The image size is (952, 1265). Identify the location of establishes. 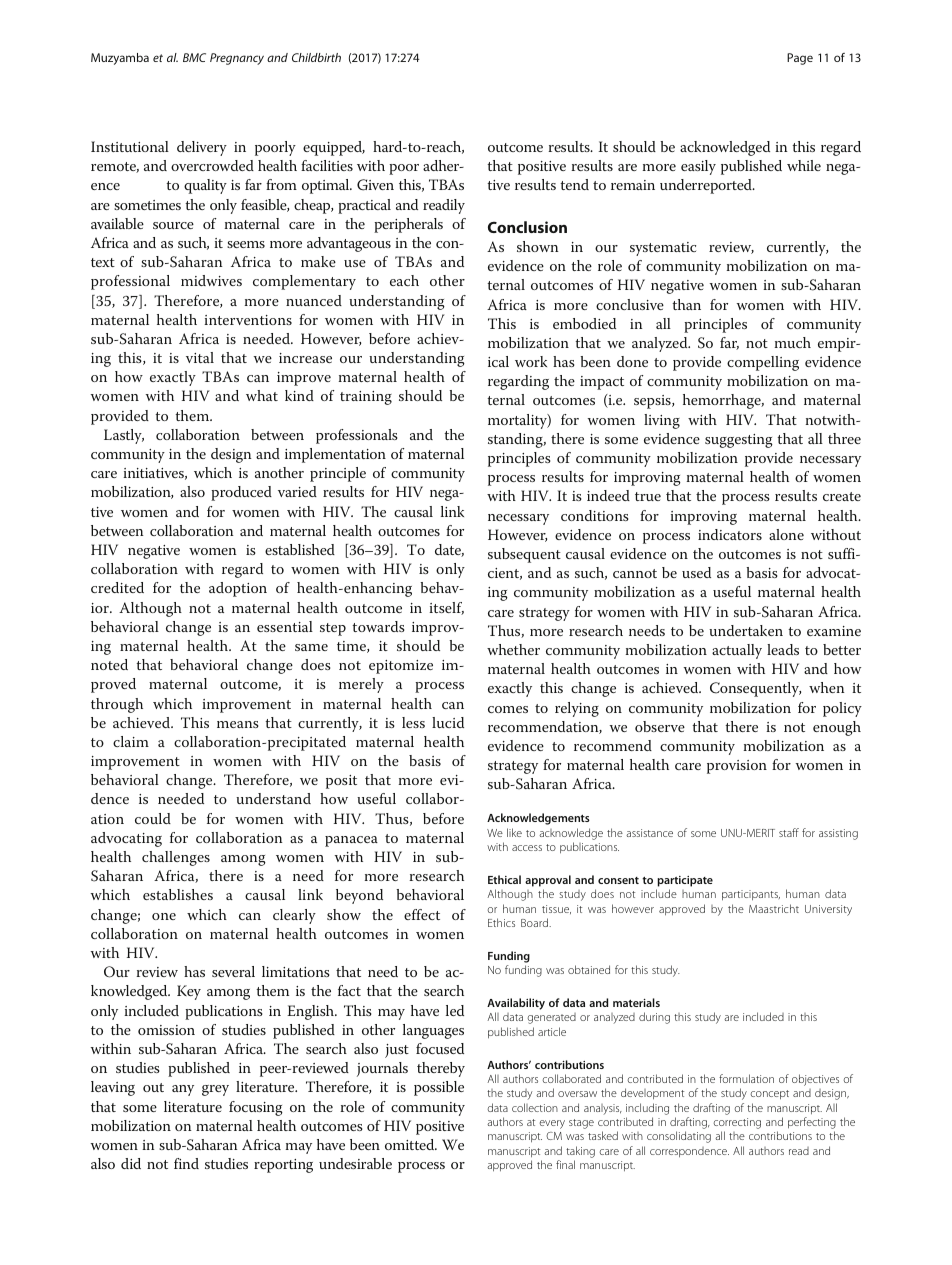
(178, 894).
